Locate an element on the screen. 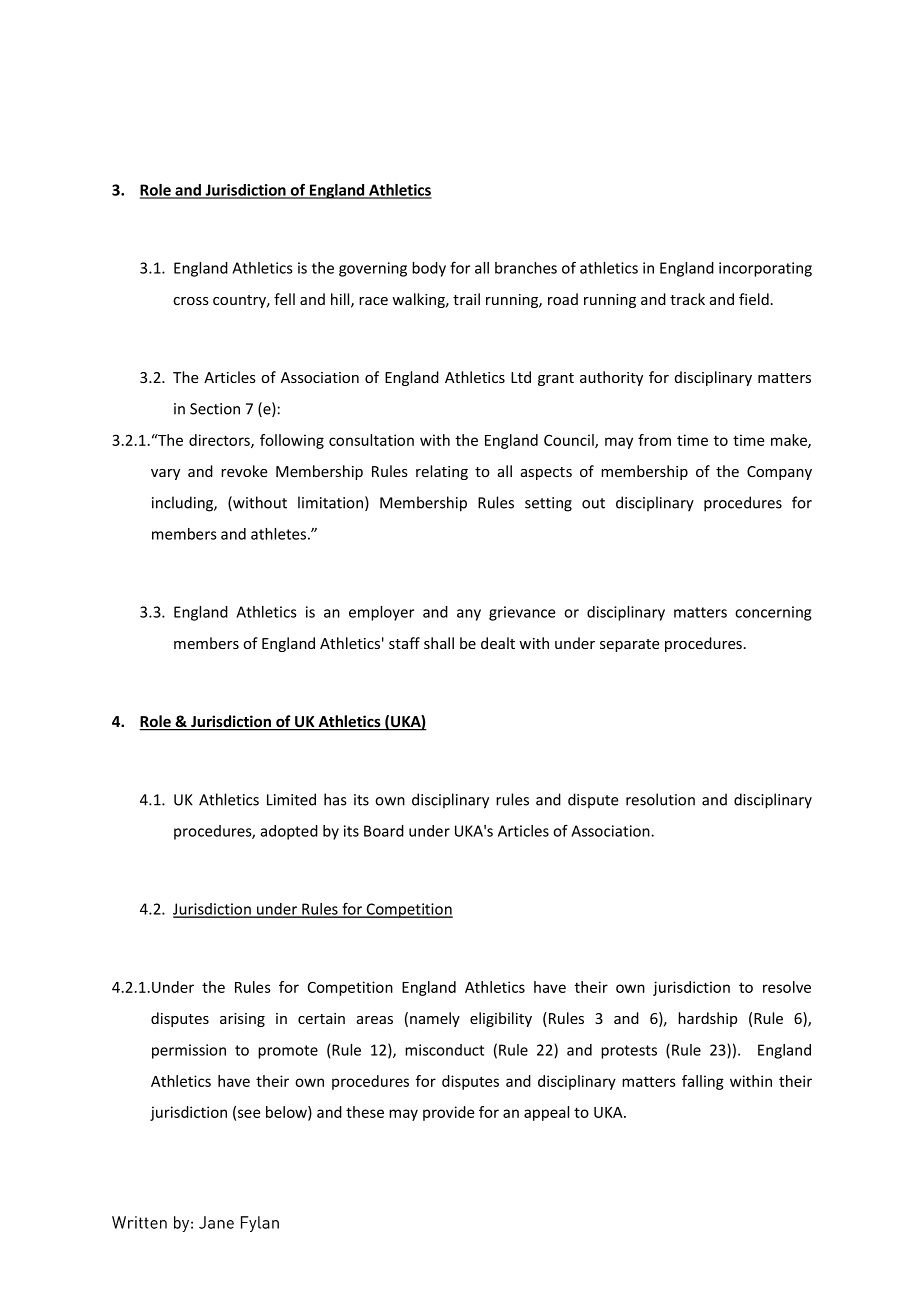 The image size is (924, 1308). Board is located at coordinates (384, 831).
